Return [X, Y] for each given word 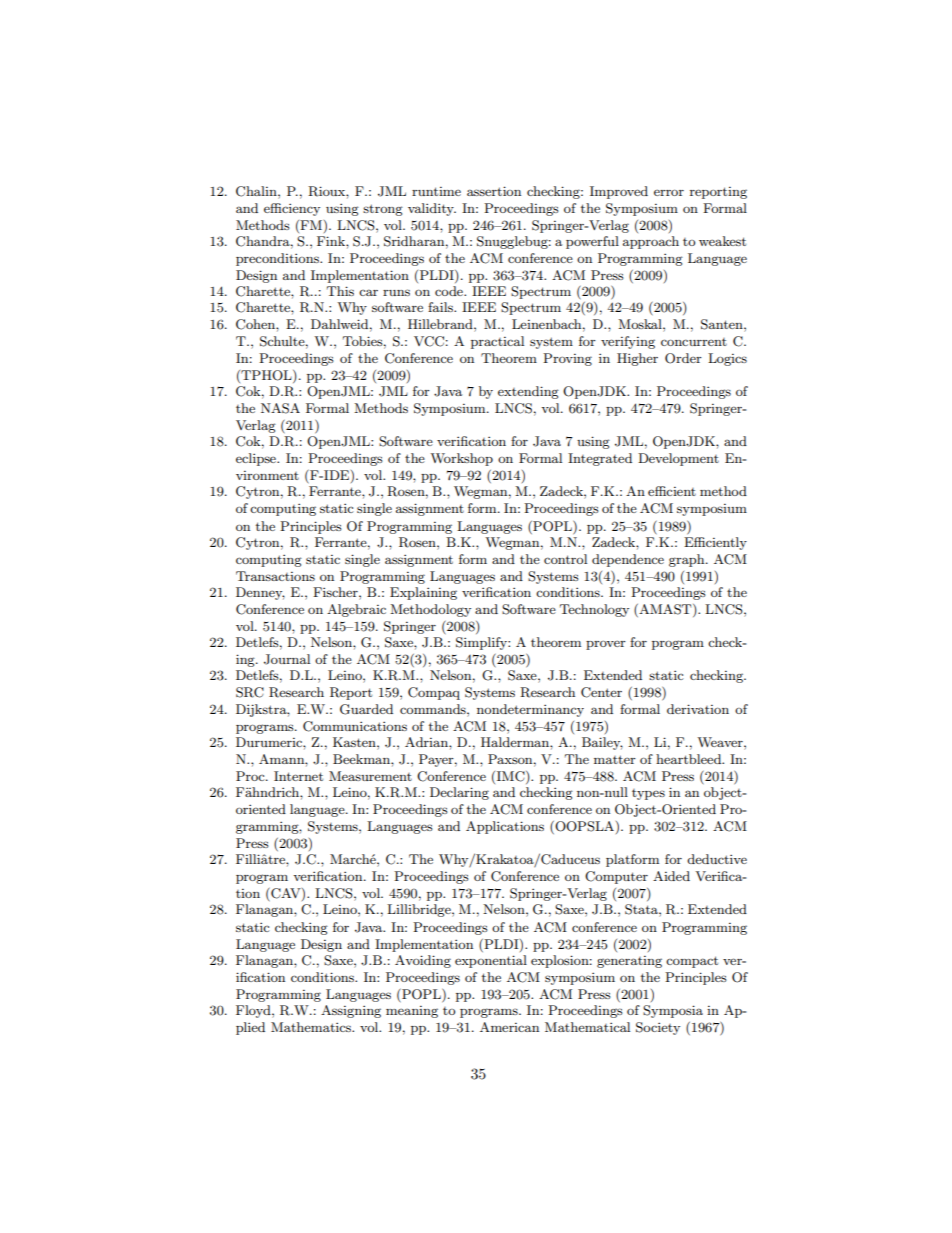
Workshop [461, 459]
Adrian [427, 742]
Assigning [351, 1011]
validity [432, 209]
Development [678, 459]
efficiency [292, 209]
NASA [280, 408]
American [509, 1027]
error [669, 192]
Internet [298, 776]
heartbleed [690, 759]
